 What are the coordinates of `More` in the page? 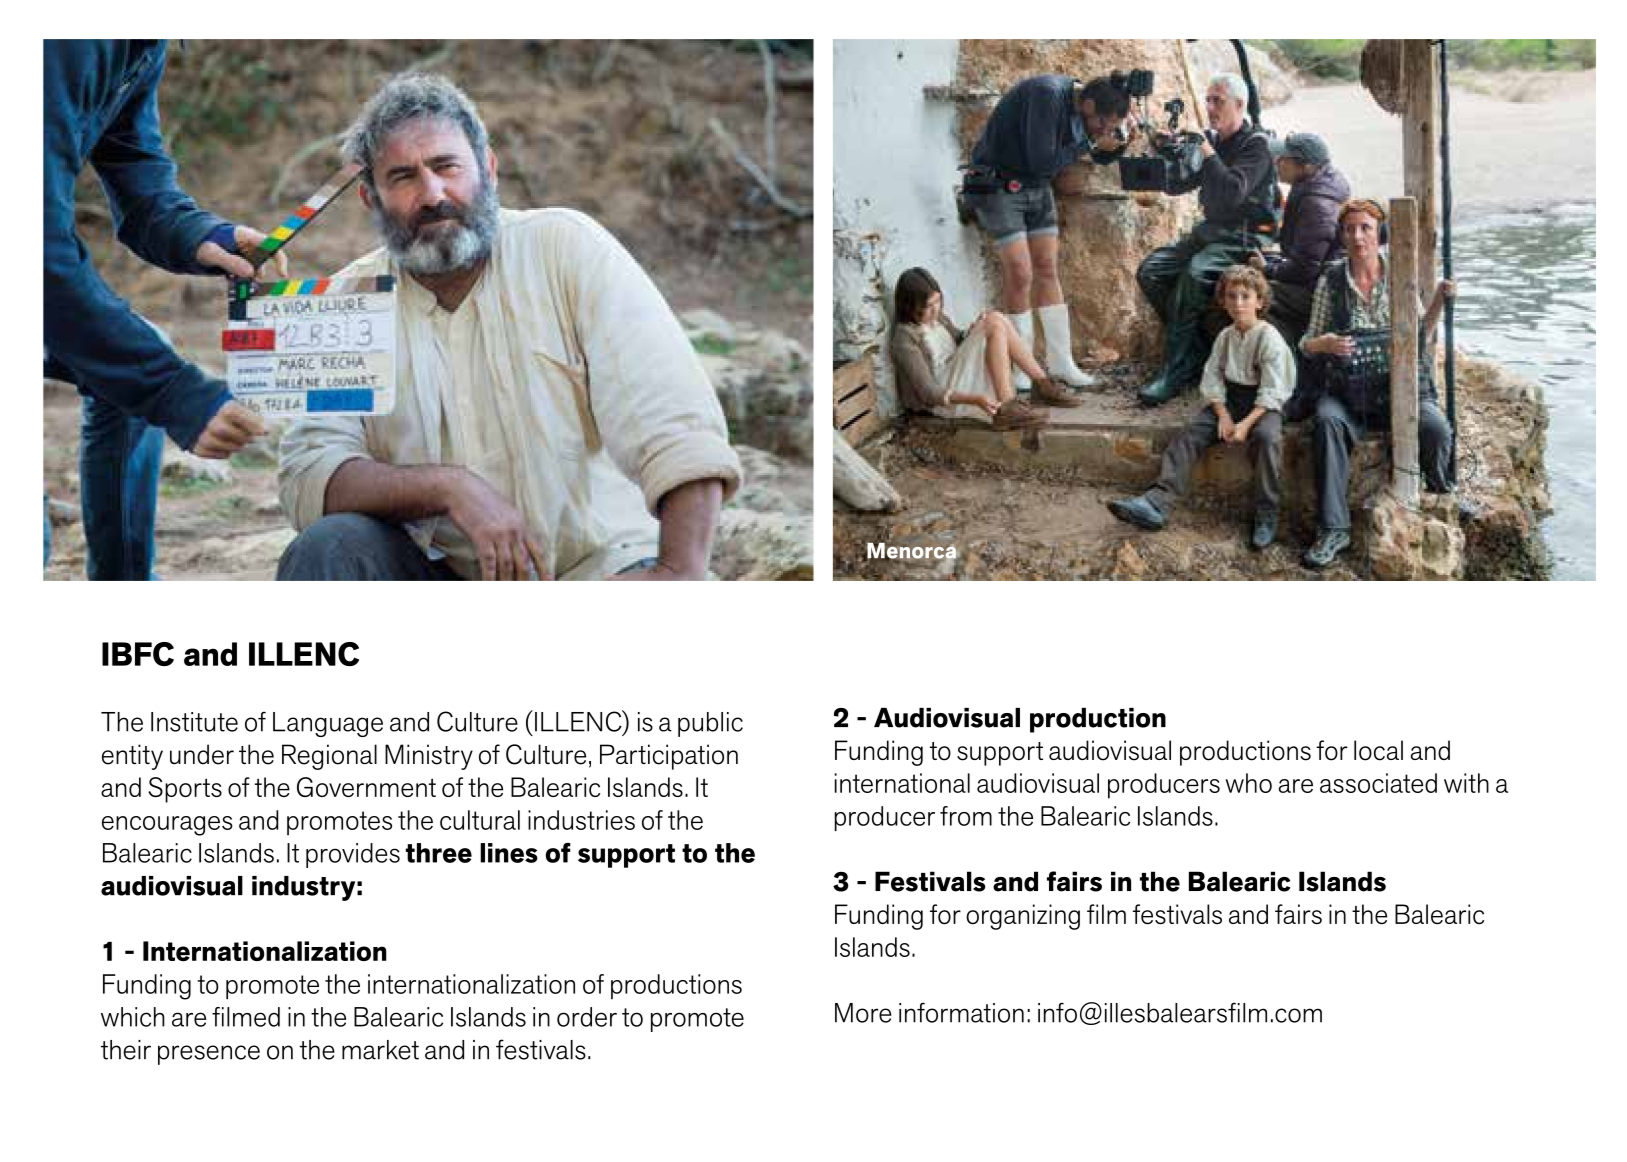 It's located at (863, 1013).
